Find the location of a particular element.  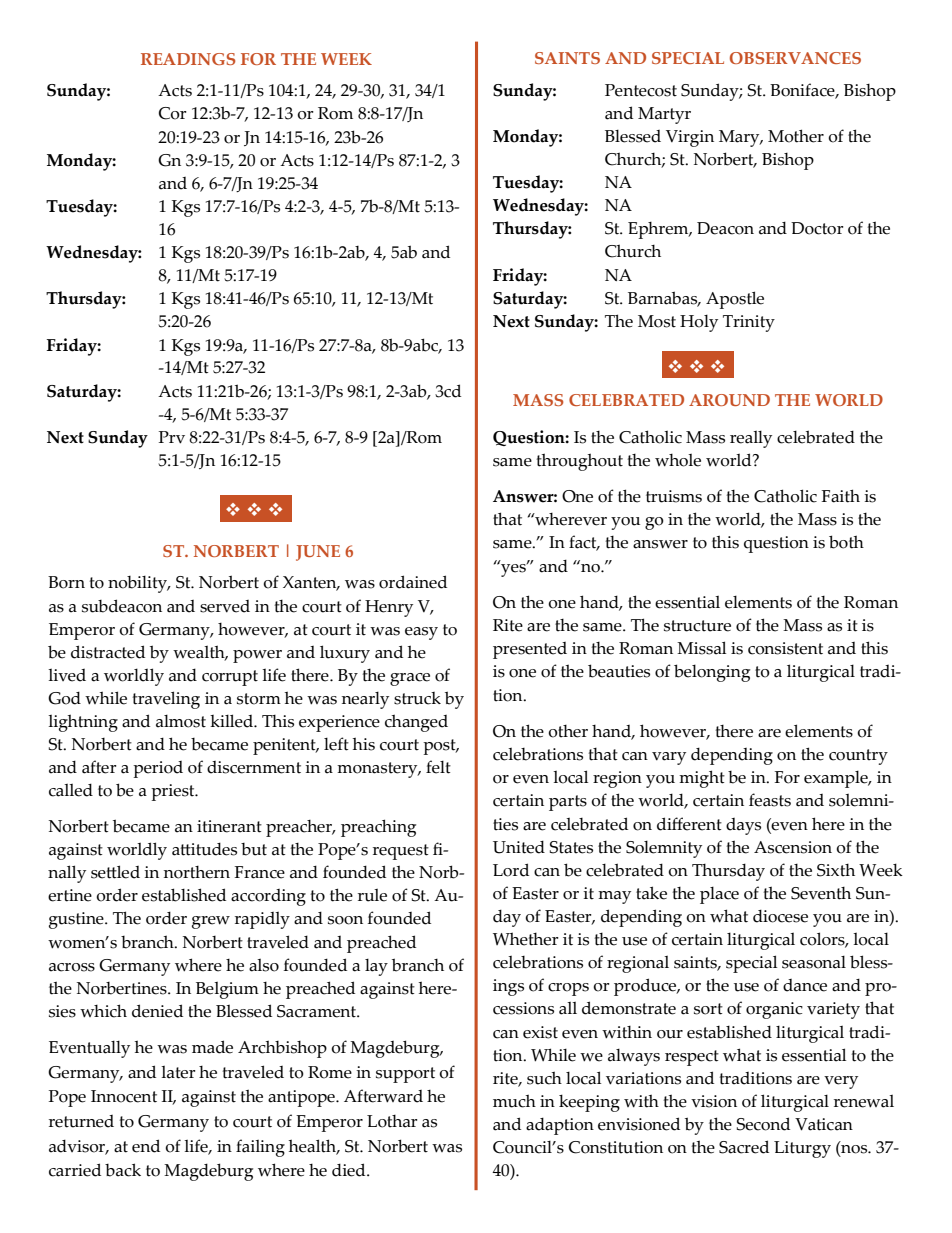

OBSERVANCES is located at coordinates (795, 58).
